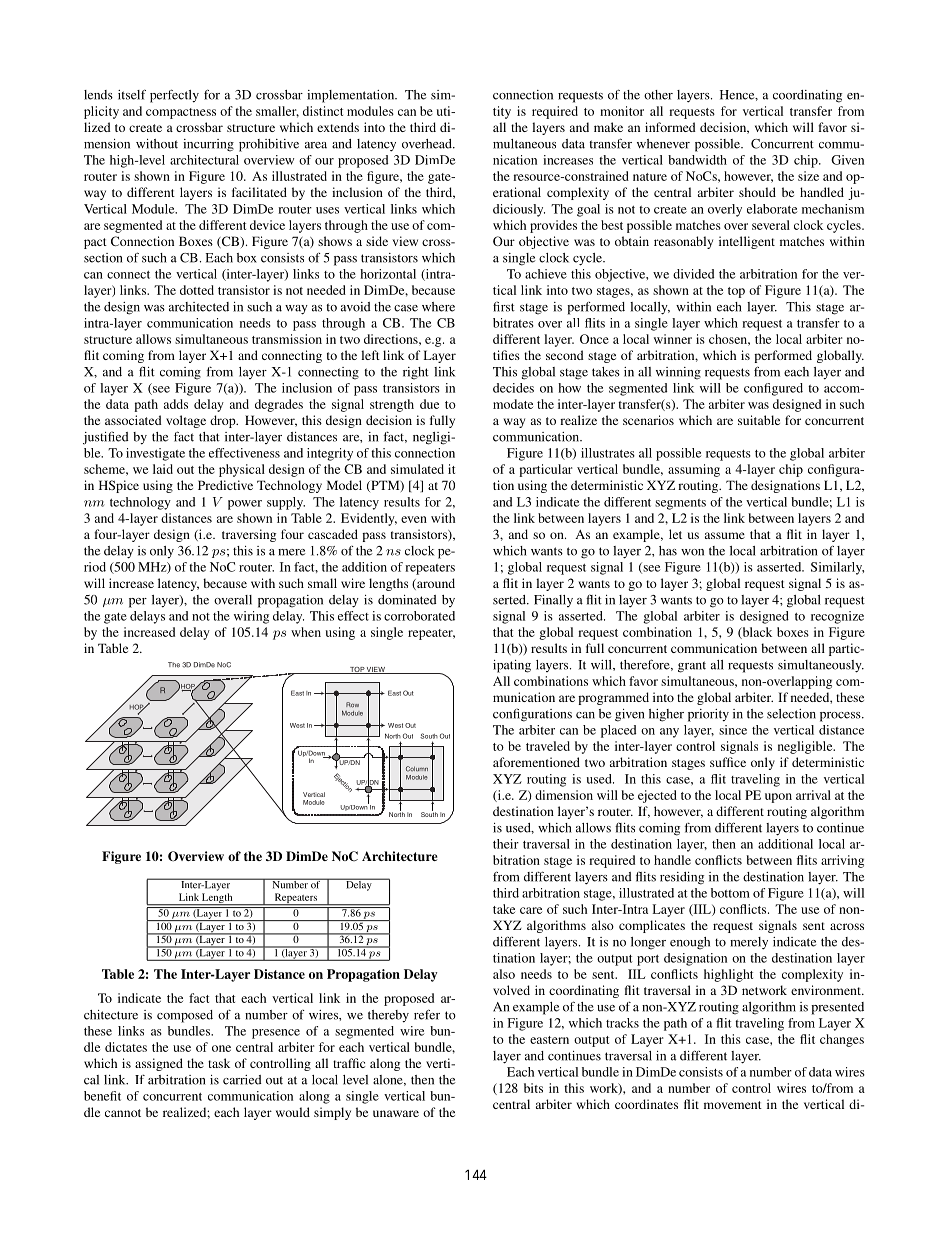  Describe the element at coordinates (697, 160) in the screenshot. I see `bandwidth` at that location.
